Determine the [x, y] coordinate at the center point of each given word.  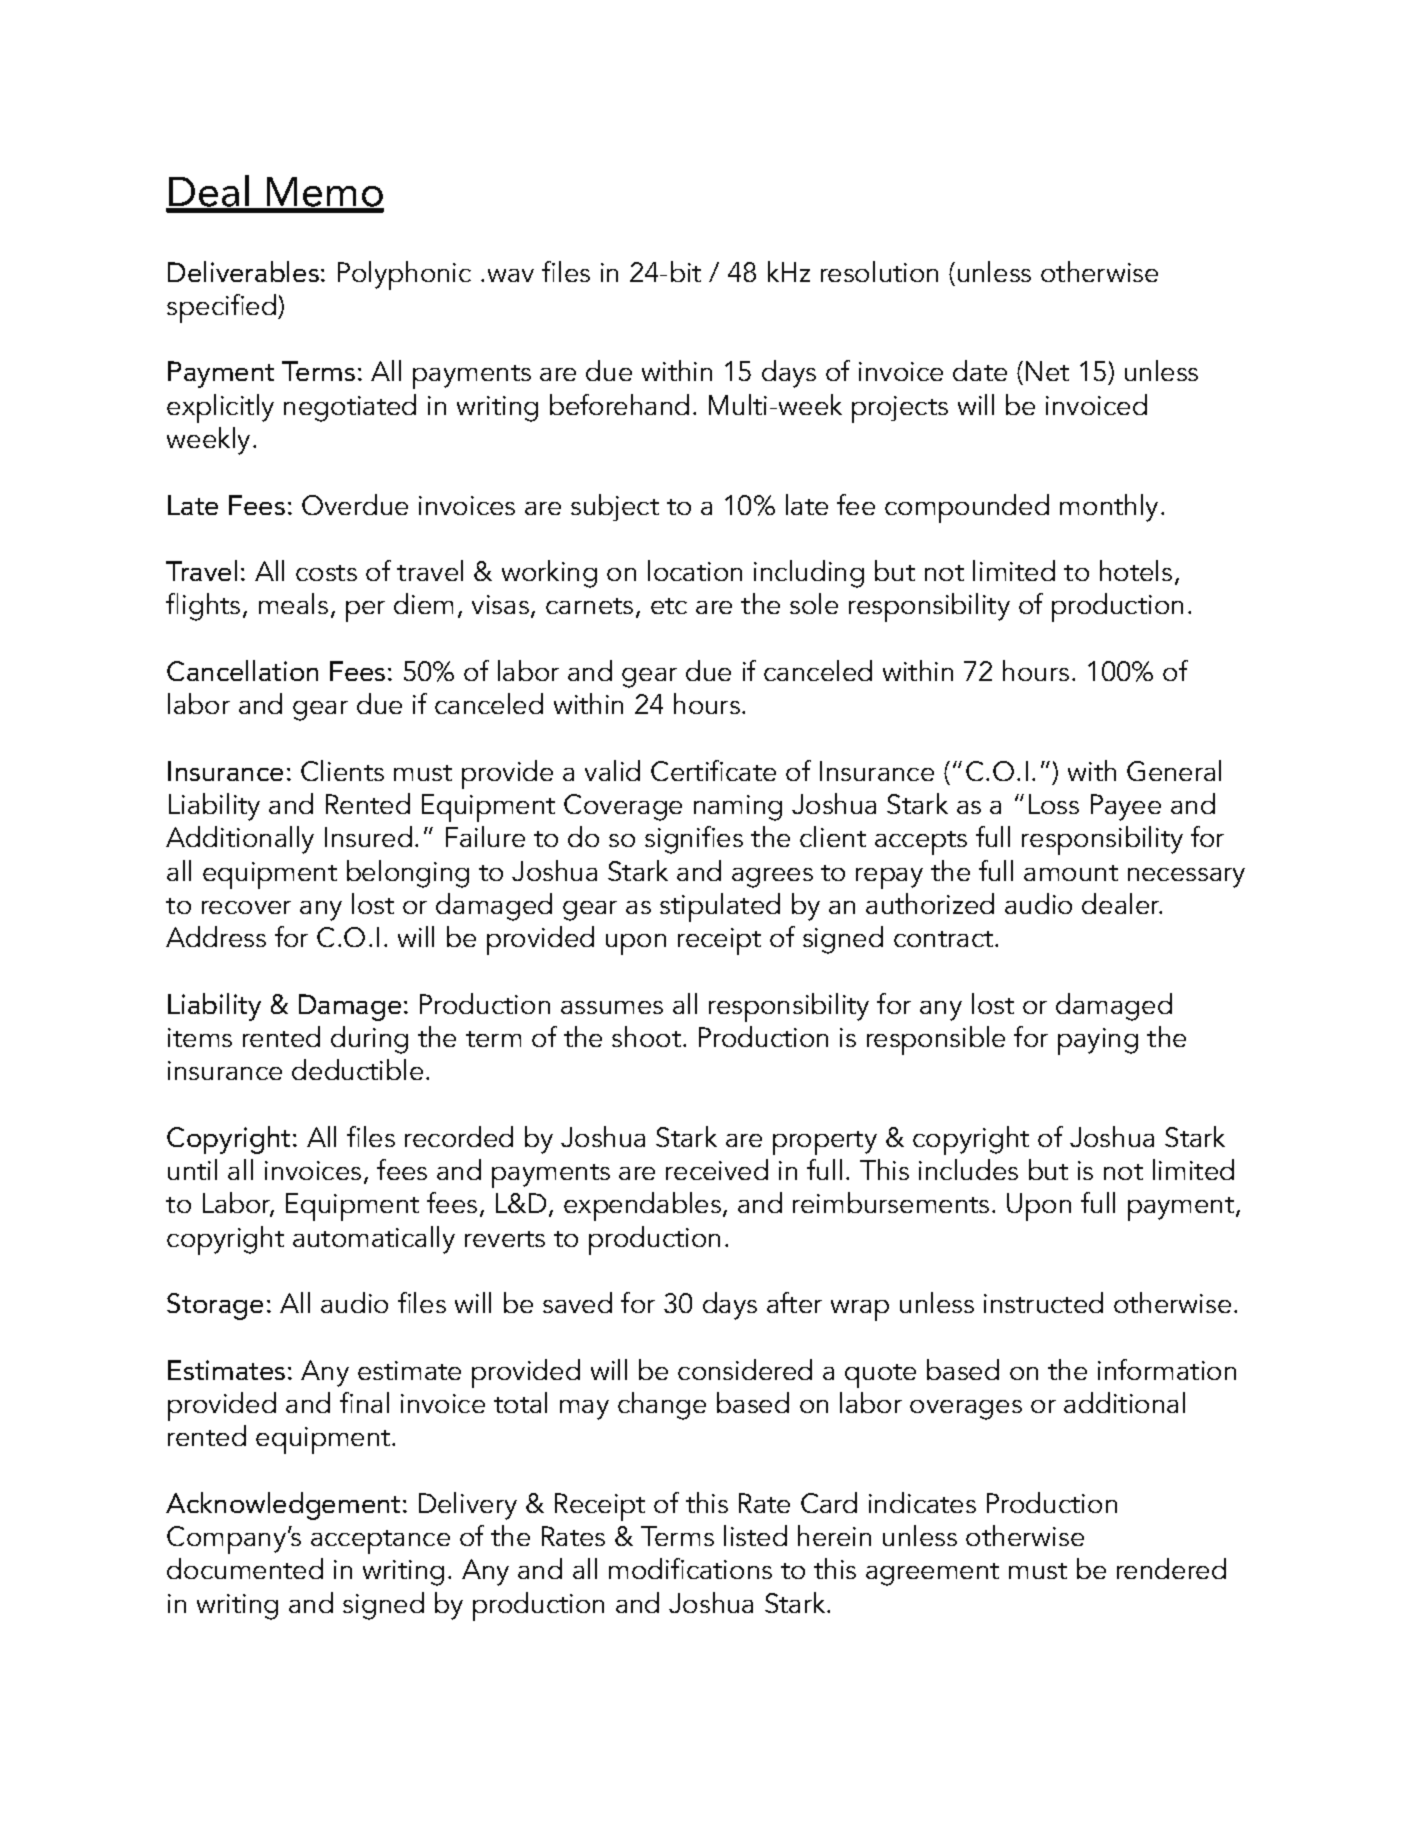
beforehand [619, 404]
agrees [772, 878]
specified [221, 308]
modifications [690, 1568]
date [980, 370]
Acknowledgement [283, 1506]
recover [246, 907]
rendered [1171, 1568]
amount [1071, 873]
